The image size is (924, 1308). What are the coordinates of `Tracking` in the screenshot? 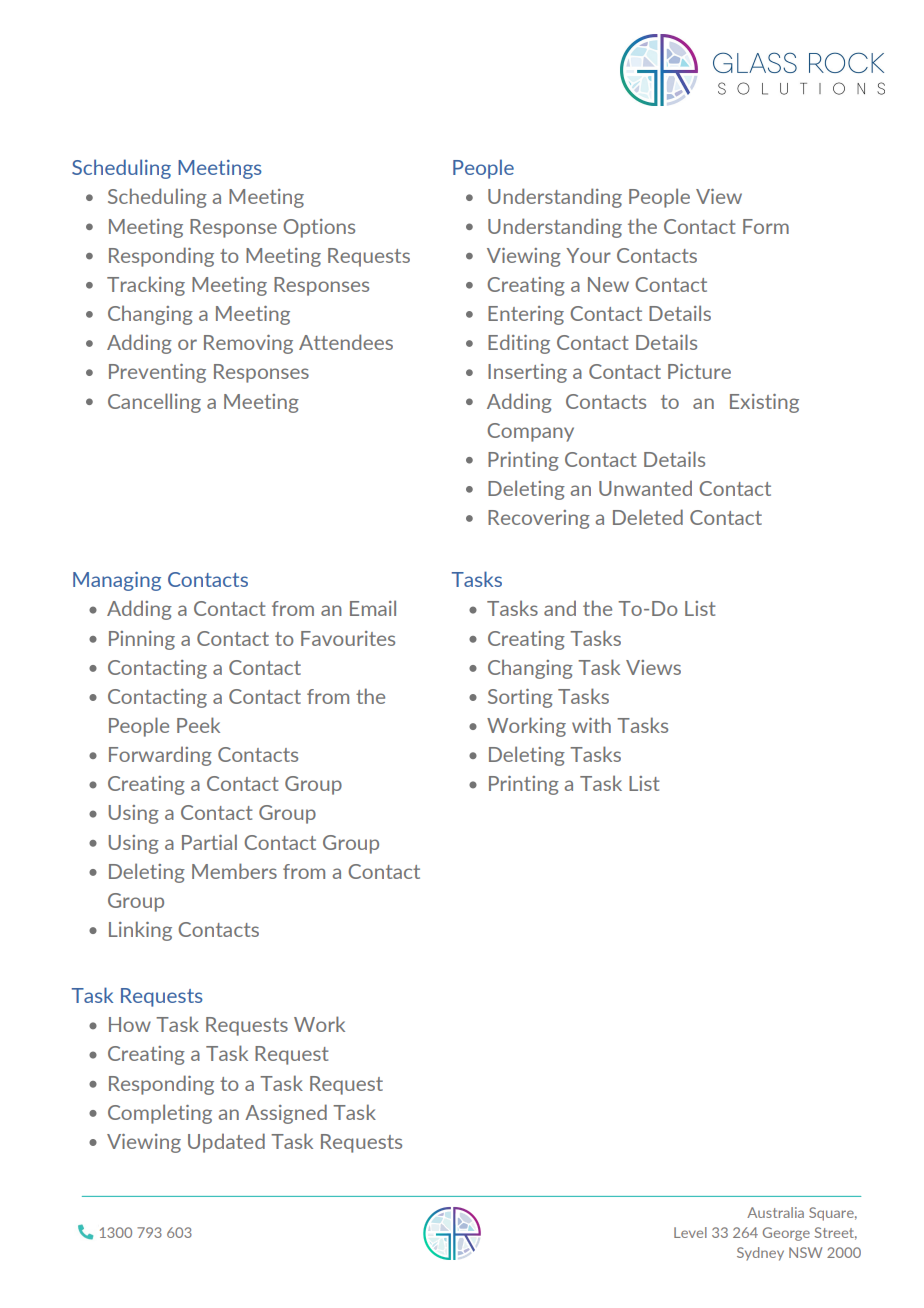 It's located at (146, 286).
